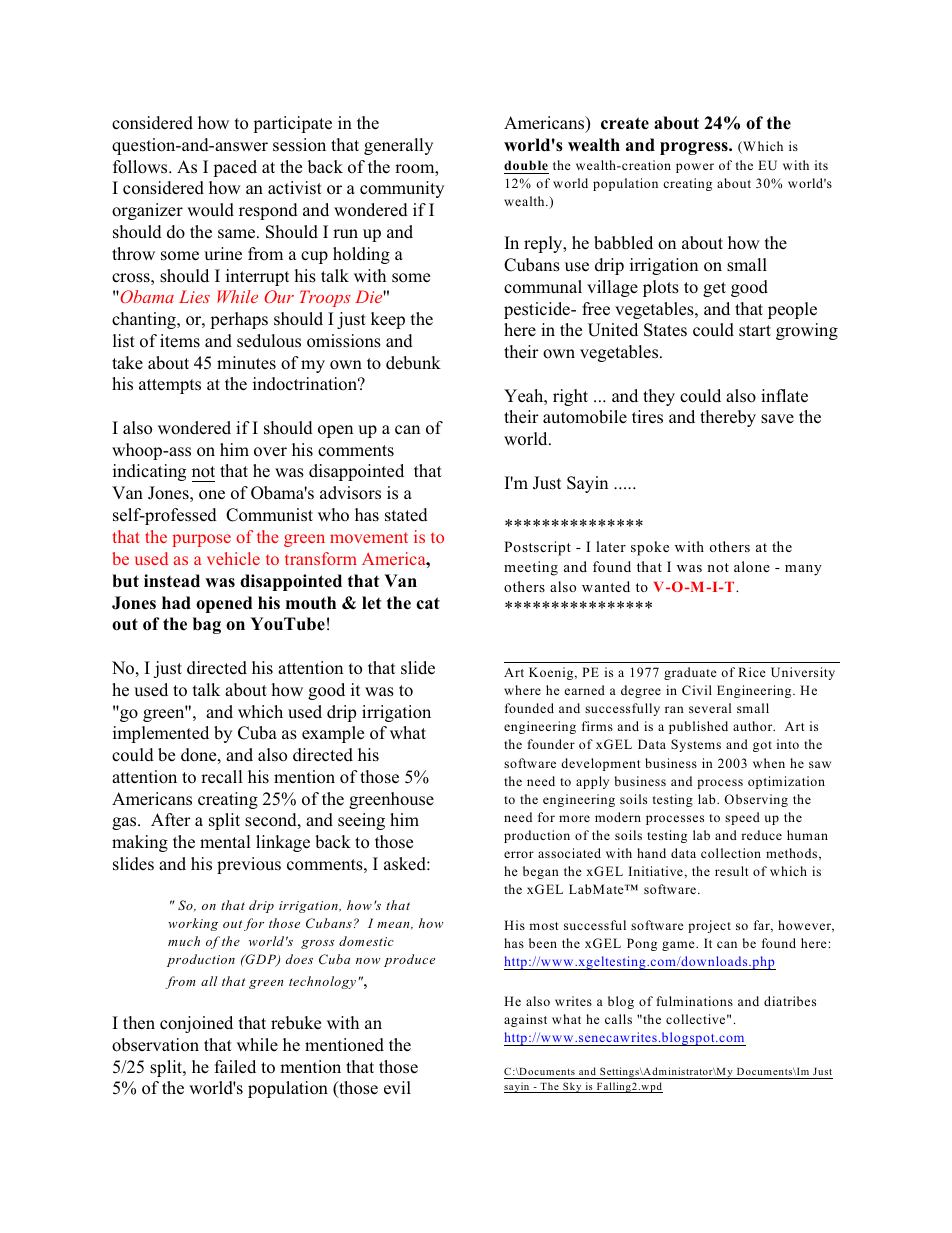 The image size is (952, 1233). Describe the element at coordinates (752, 566) in the screenshot. I see `alone` at that location.
